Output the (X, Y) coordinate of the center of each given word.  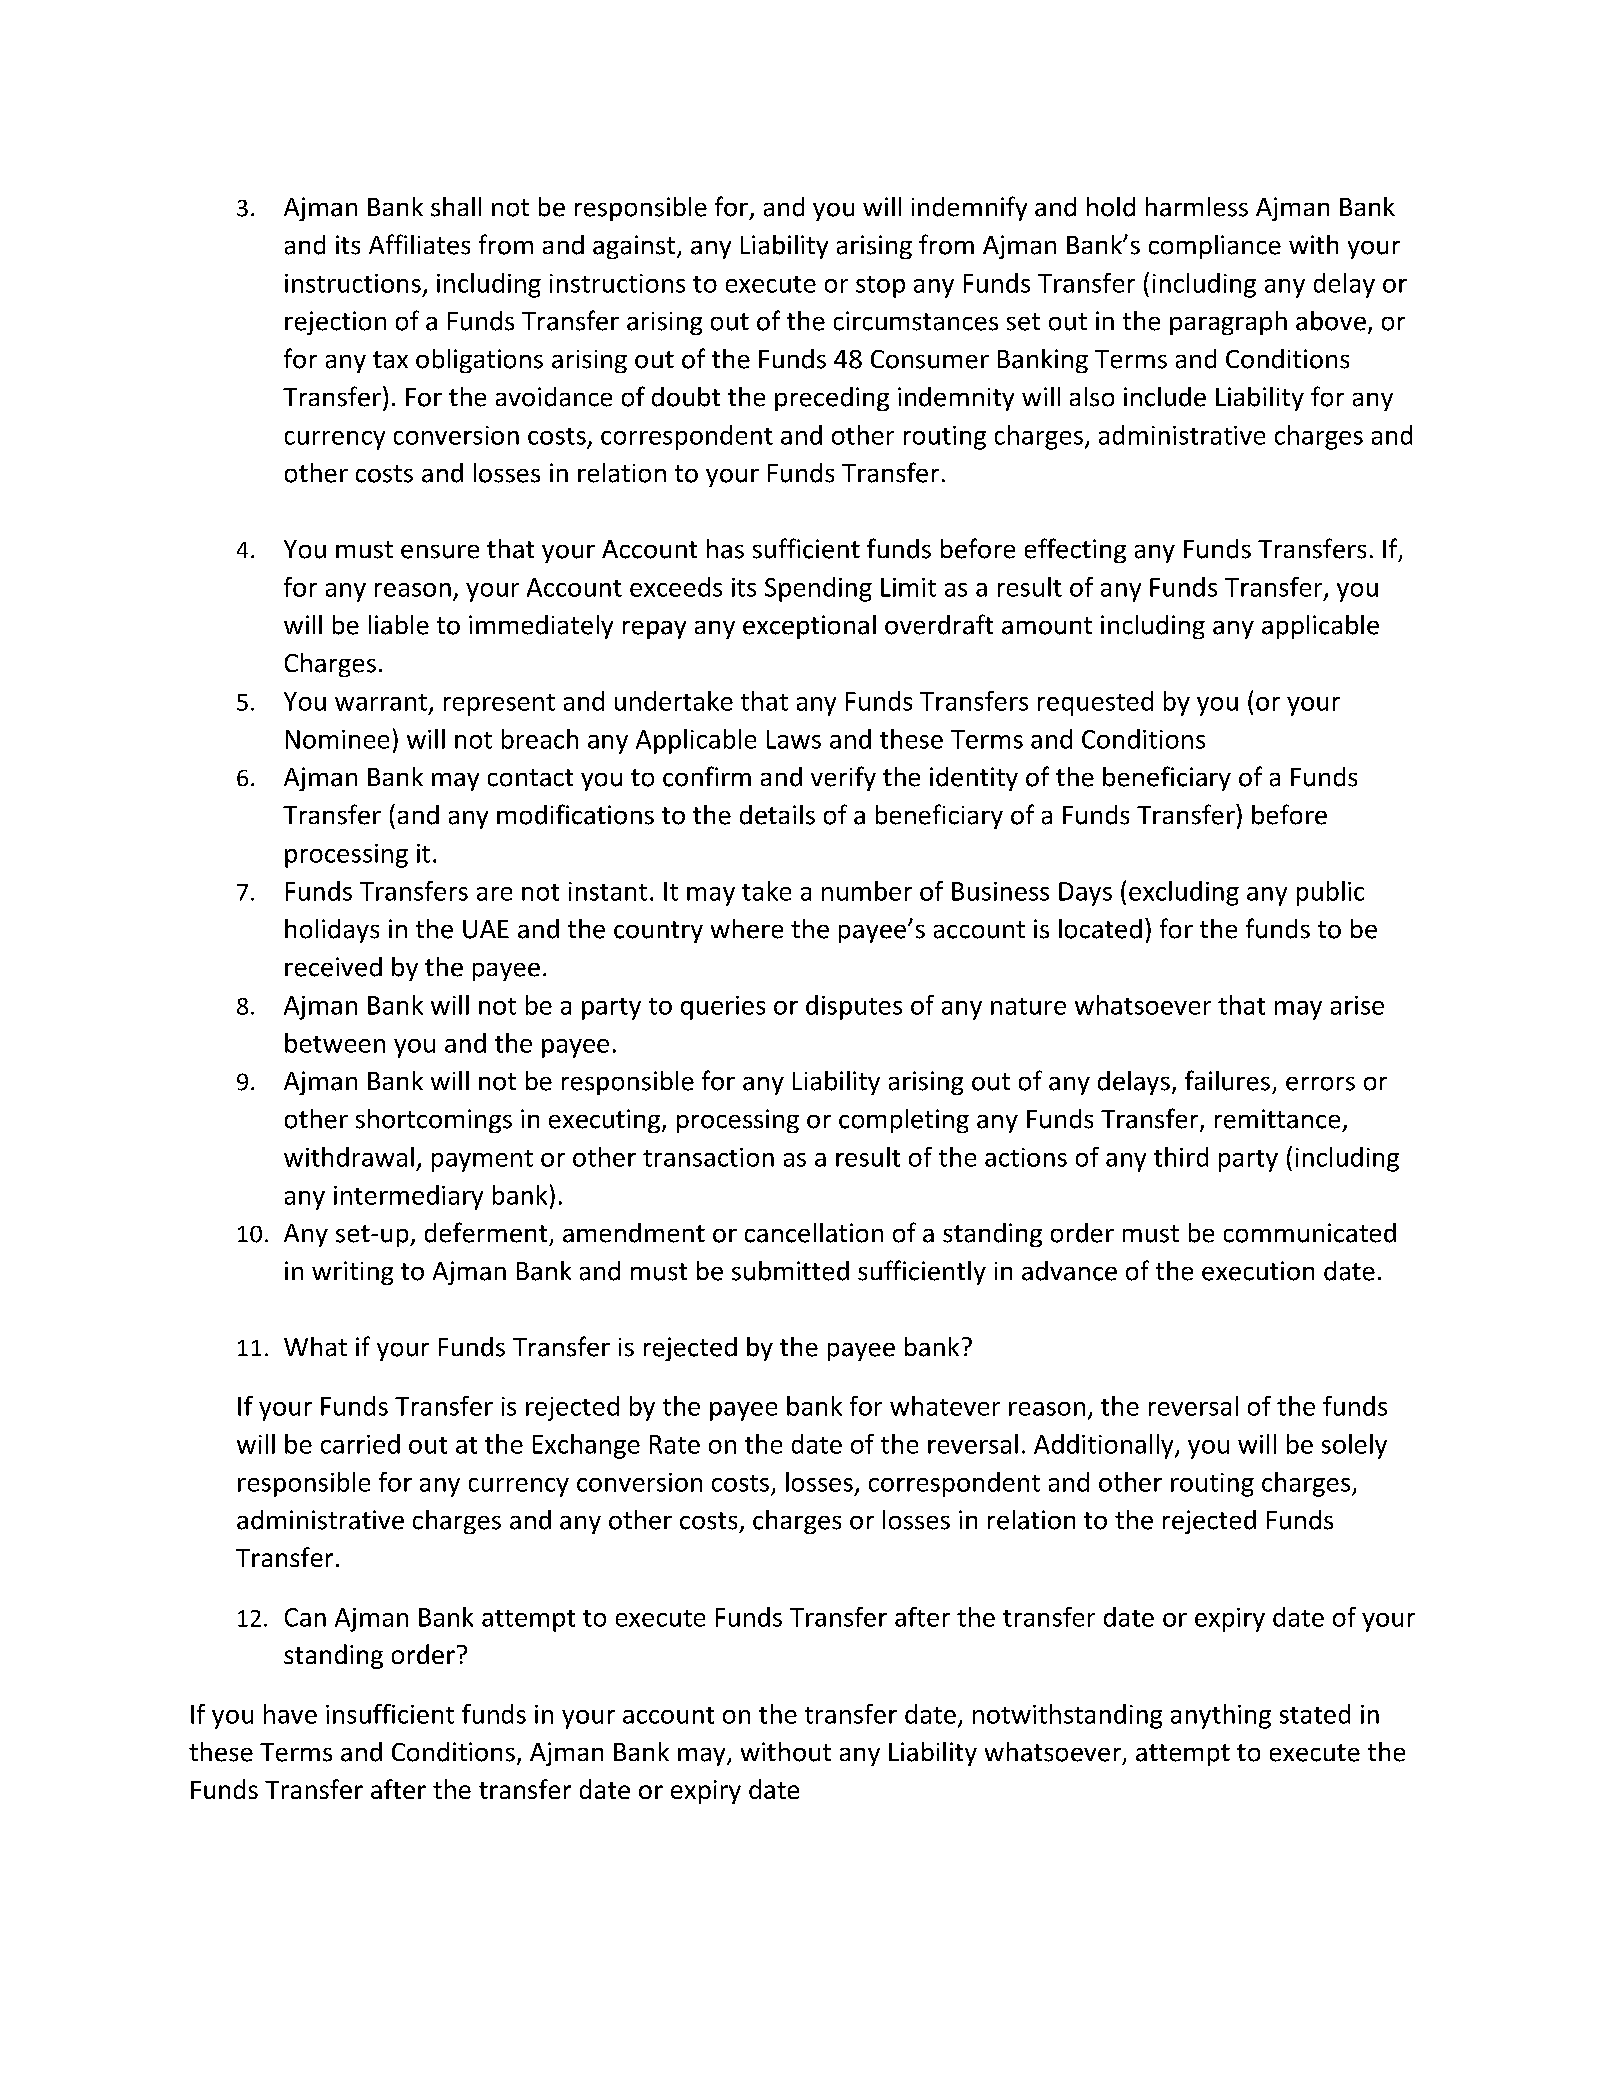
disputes (854, 1007)
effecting (1075, 550)
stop (880, 287)
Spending (818, 589)
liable (399, 625)
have (290, 1714)
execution (1258, 1271)
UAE (486, 929)
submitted (790, 1271)
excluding (1184, 893)
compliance (1215, 247)
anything (1221, 1716)
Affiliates (419, 244)
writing (352, 1273)
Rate (675, 1444)
